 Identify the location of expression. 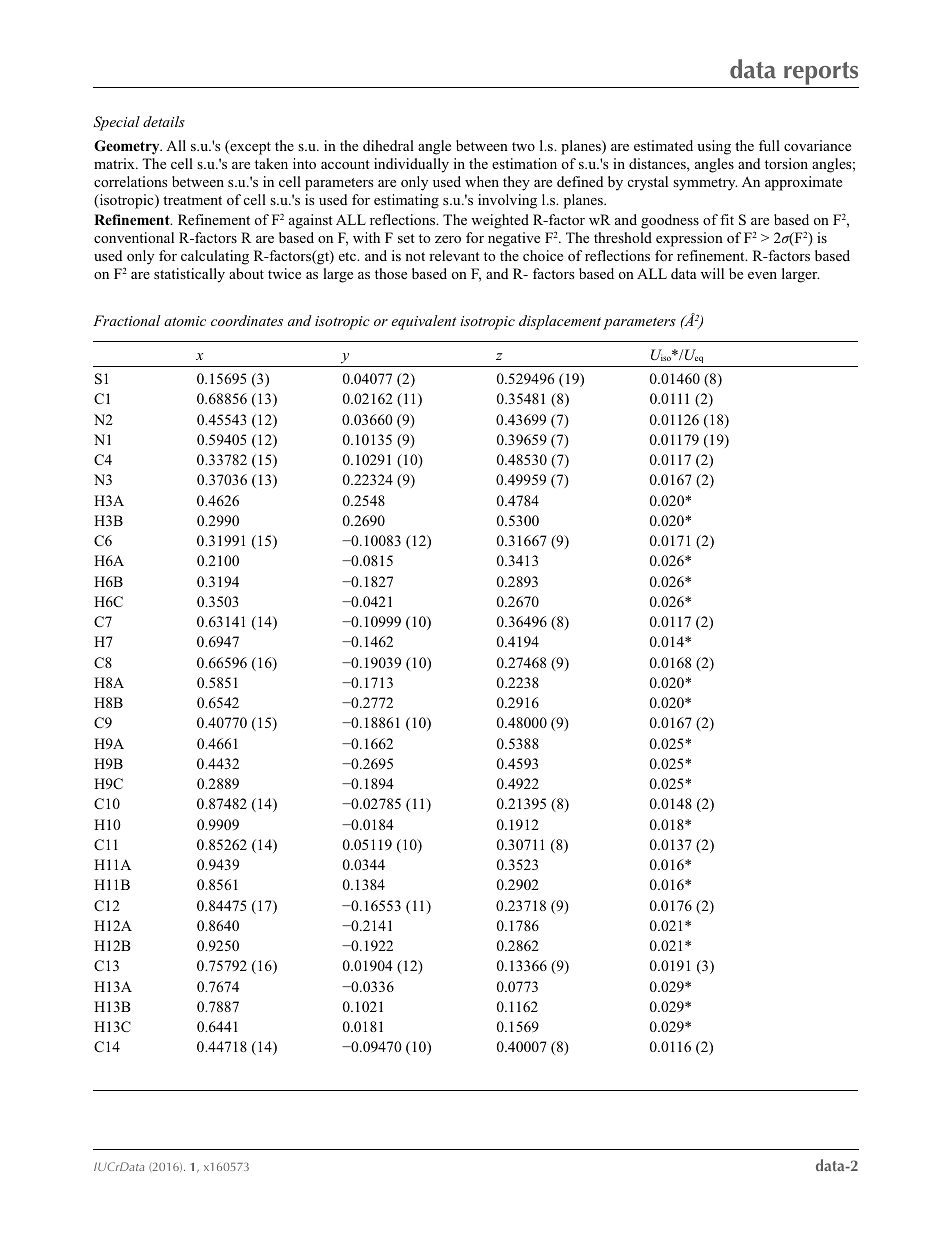
(689, 239).
